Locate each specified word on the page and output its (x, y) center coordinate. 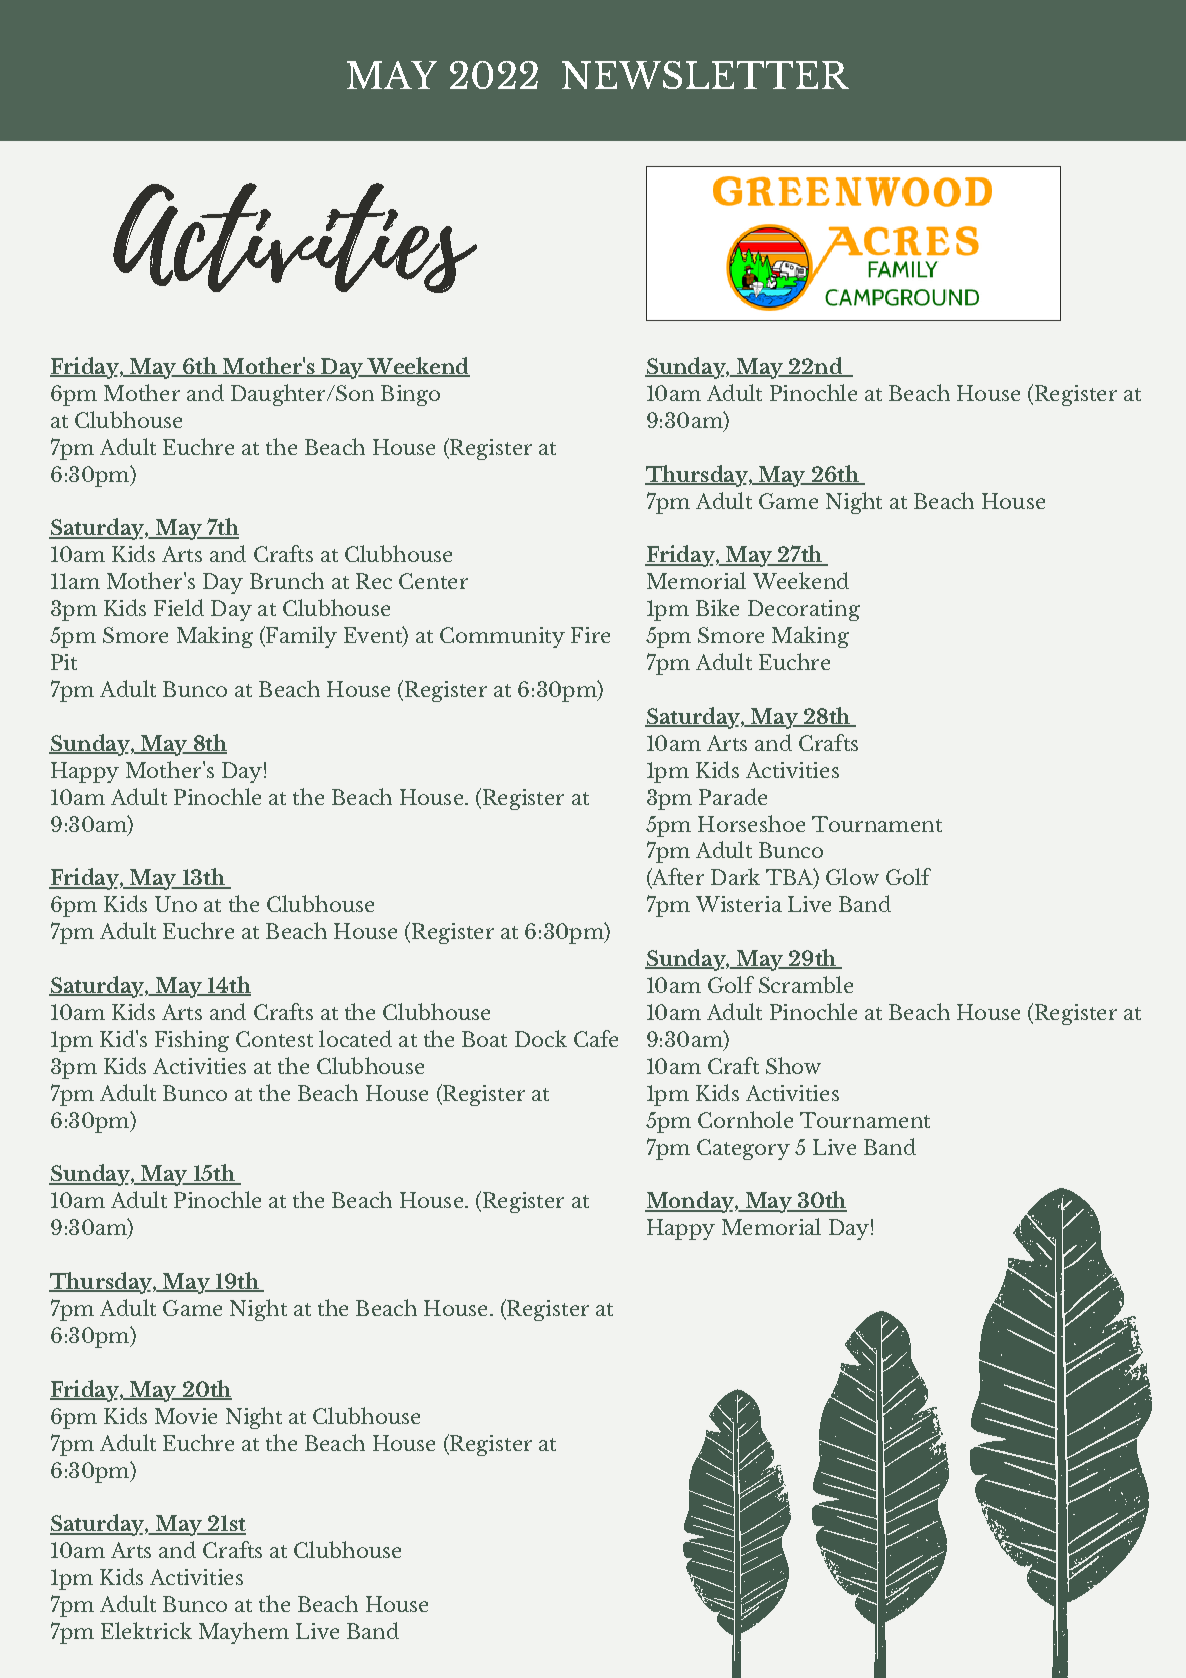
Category (743, 1149)
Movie (186, 1416)
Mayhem (244, 1633)
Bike (717, 607)
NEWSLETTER (705, 75)
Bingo (410, 395)
